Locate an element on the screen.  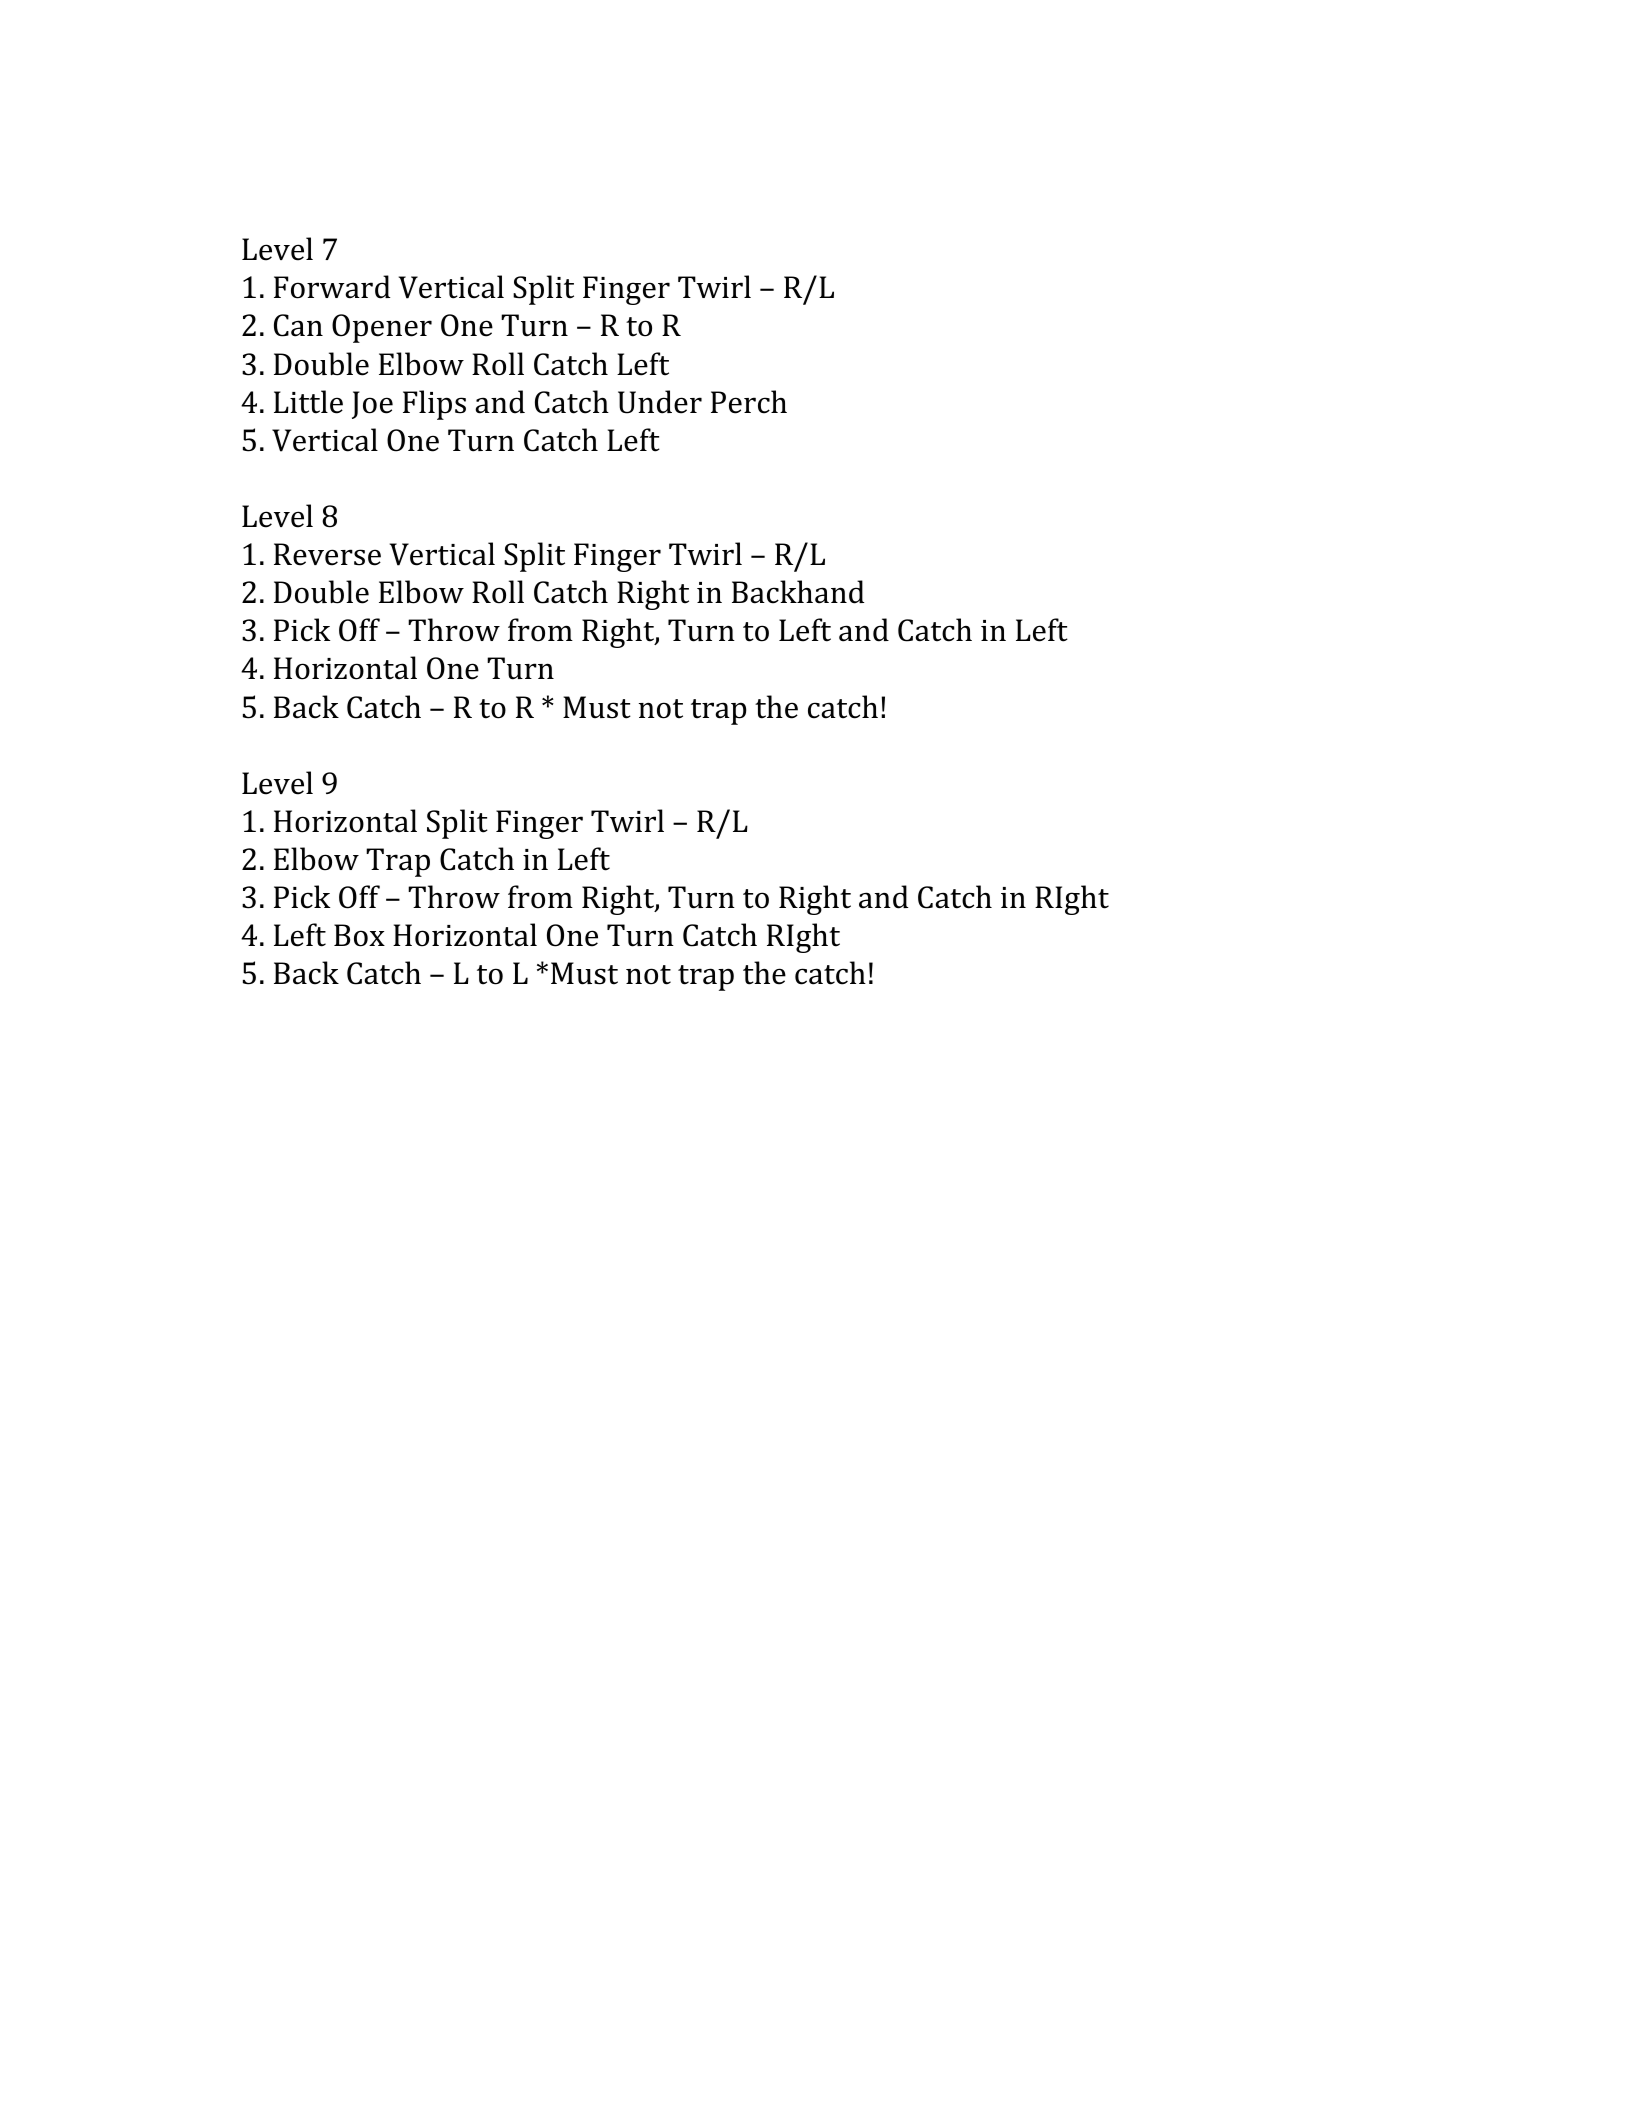
Box is located at coordinates (359, 935).
